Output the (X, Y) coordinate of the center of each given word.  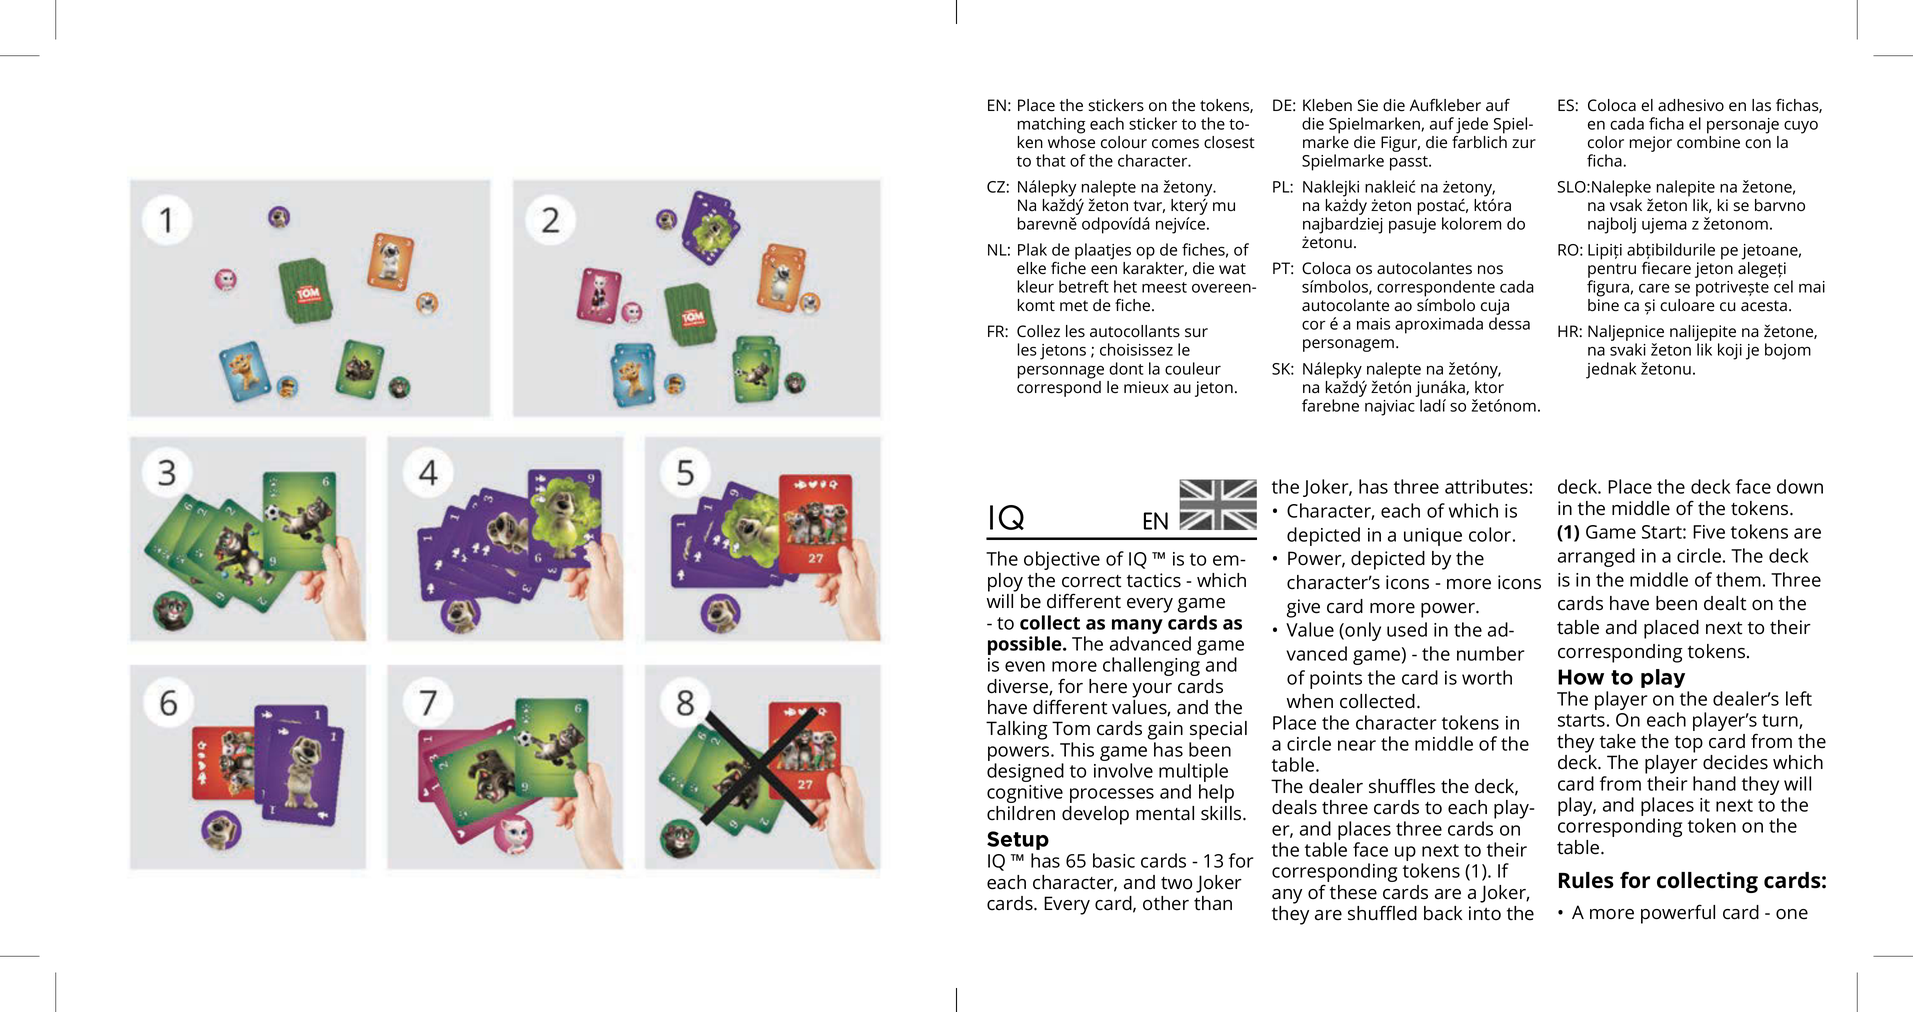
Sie (1368, 105)
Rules (1586, 880)
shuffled (1382, 913)
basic (1114, 860)
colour (1124, 142)
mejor (1650, 144)
